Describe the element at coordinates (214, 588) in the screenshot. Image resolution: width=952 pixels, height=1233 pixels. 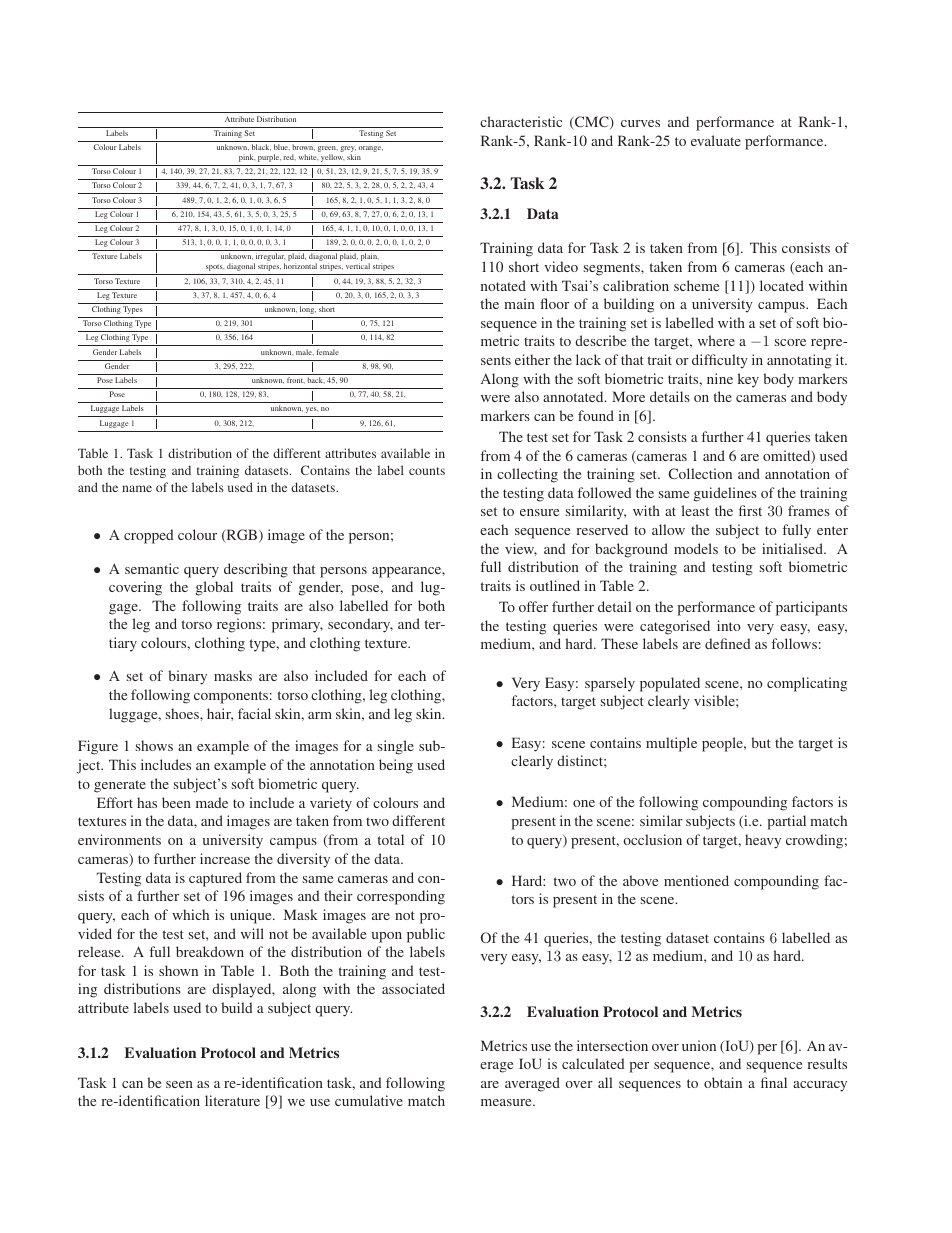
I see `global` at that location.
